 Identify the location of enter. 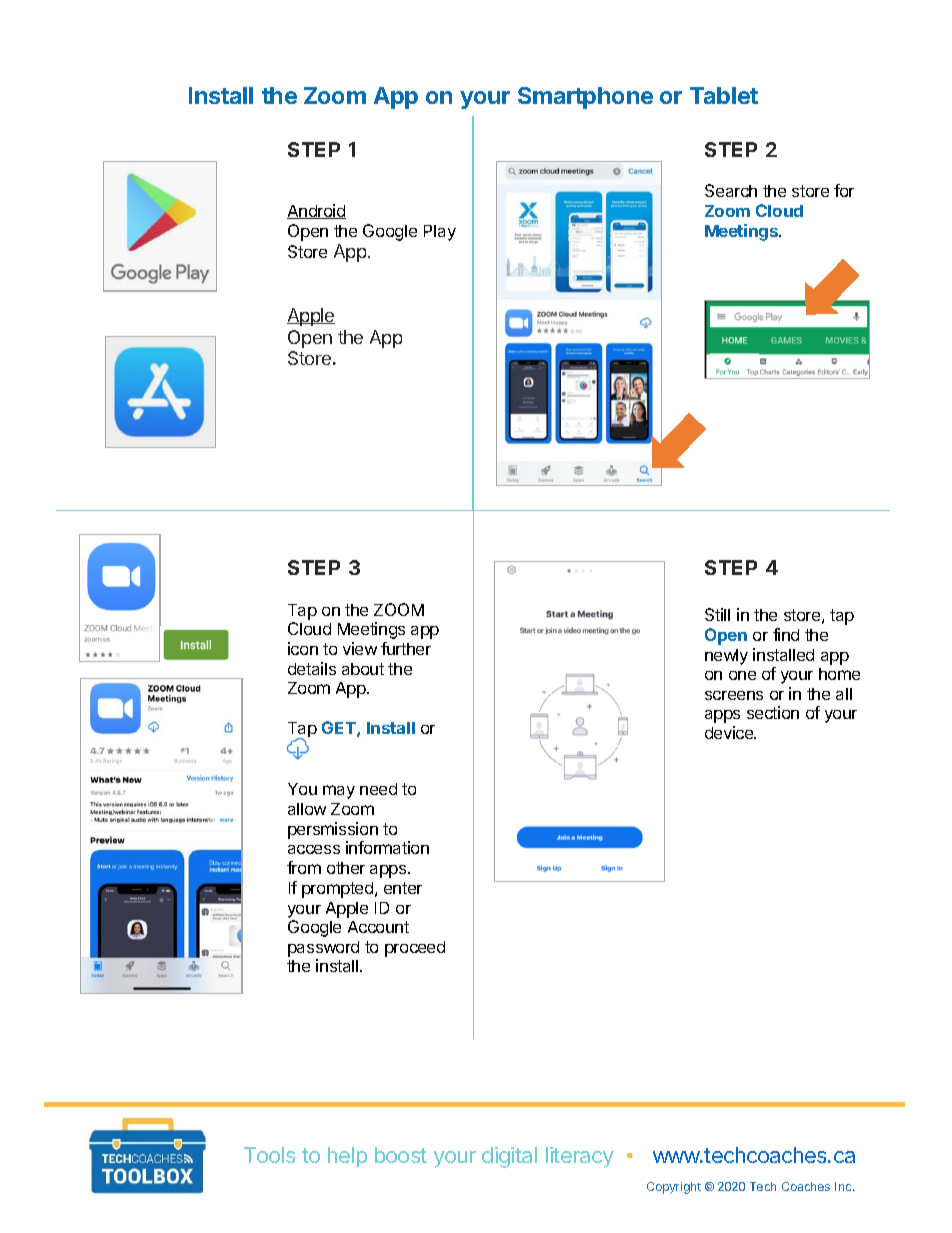
(403, 888).
